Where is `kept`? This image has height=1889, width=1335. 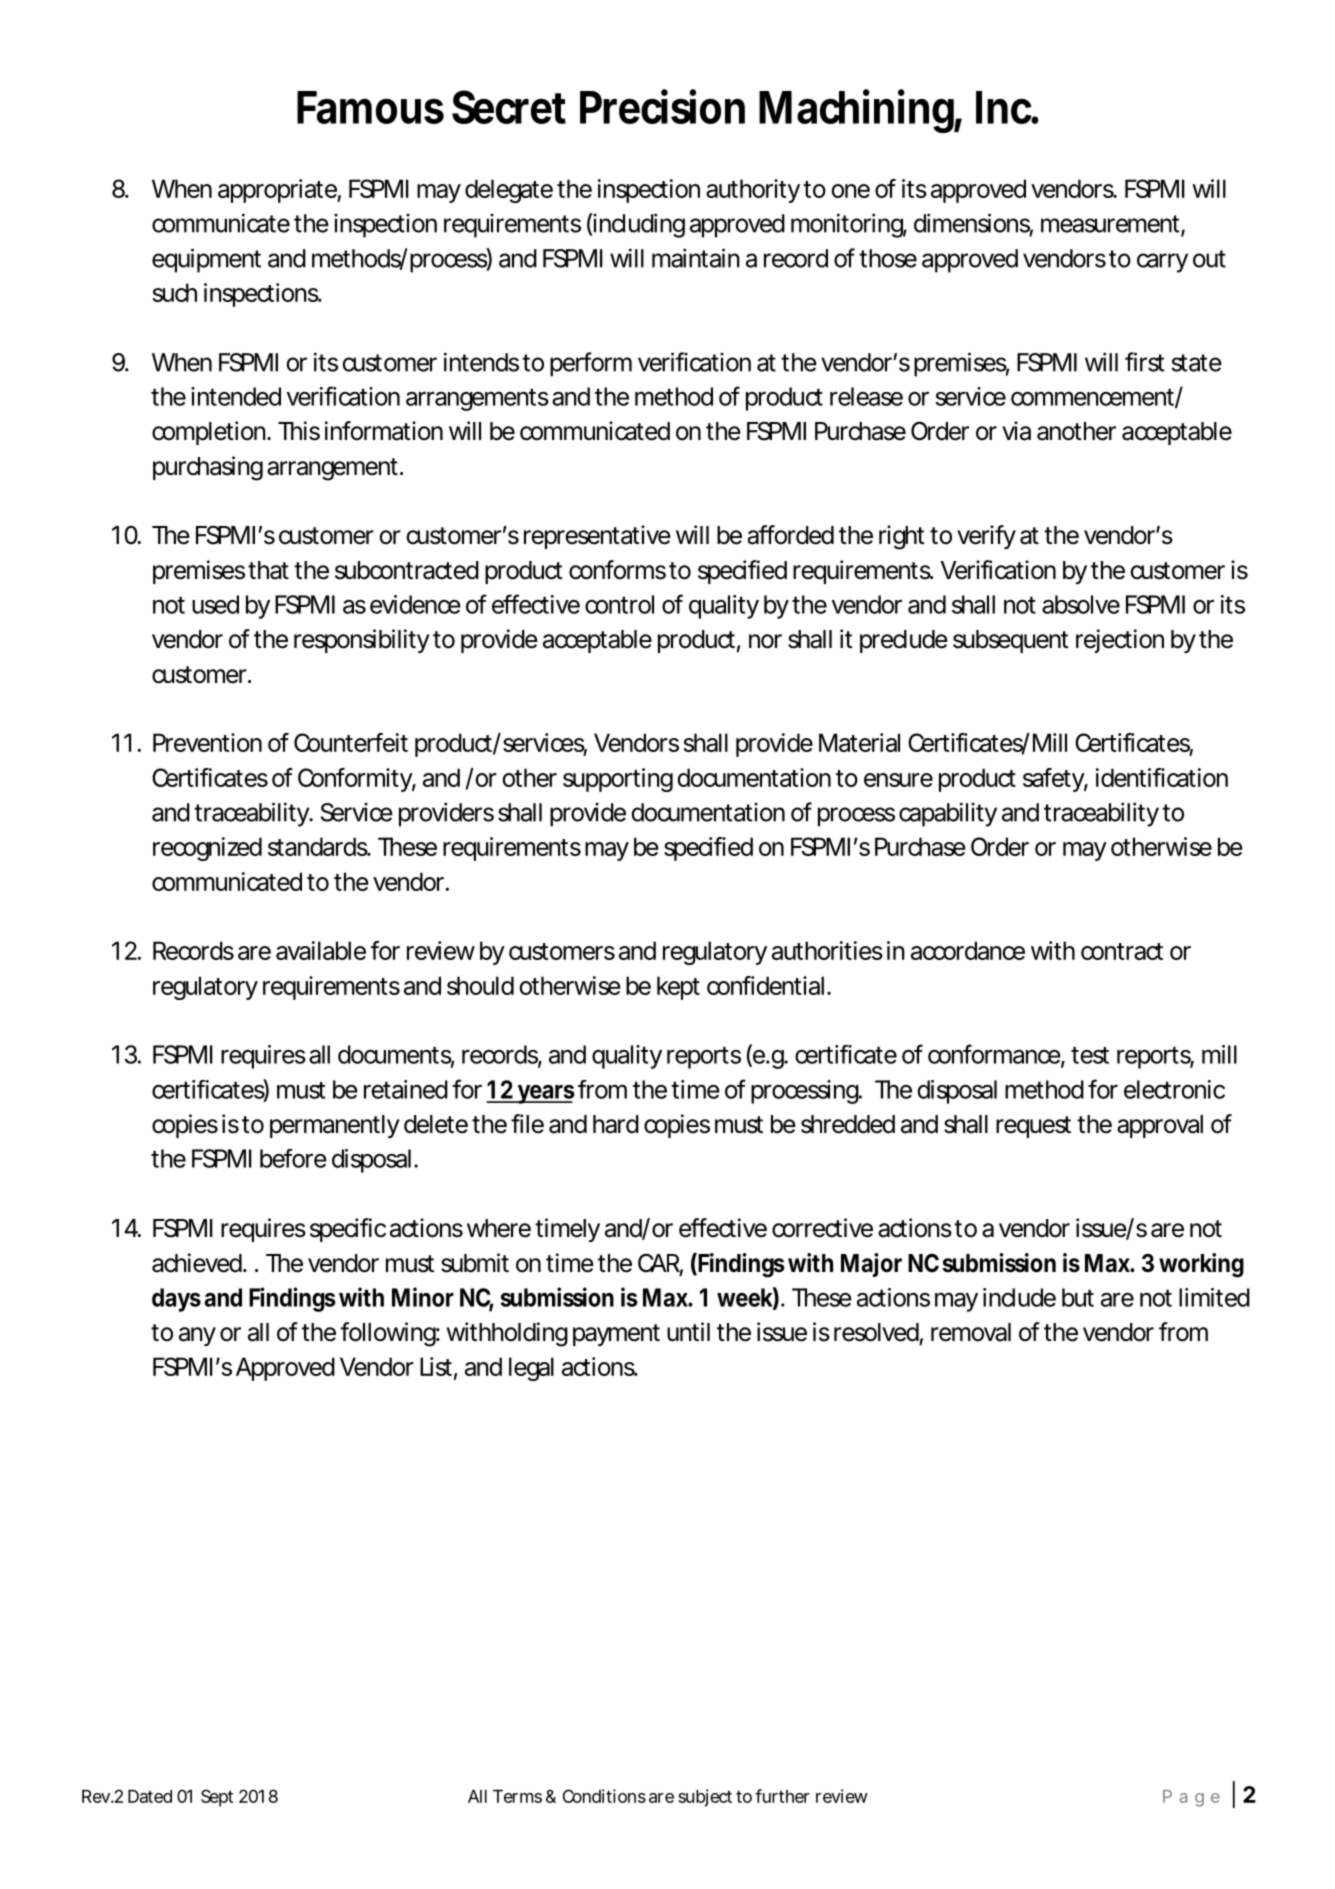 kept is located at coordinates (678, 988).
